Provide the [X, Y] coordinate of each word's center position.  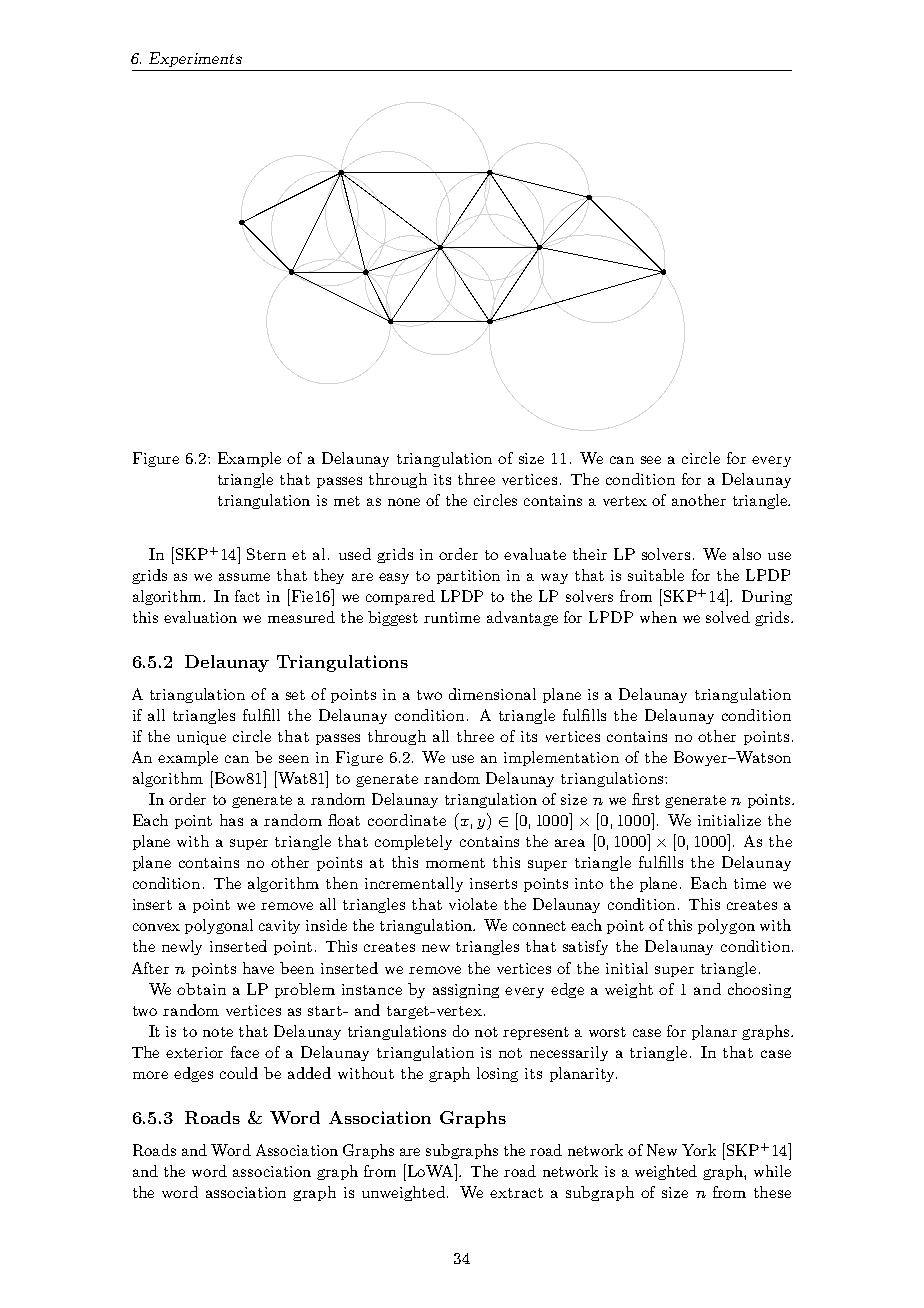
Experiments [195, 59]
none [404, 502]
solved [728, 617]
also [747, 554]
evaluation [200, 617]
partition [468, 577]
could [239, 1073]
